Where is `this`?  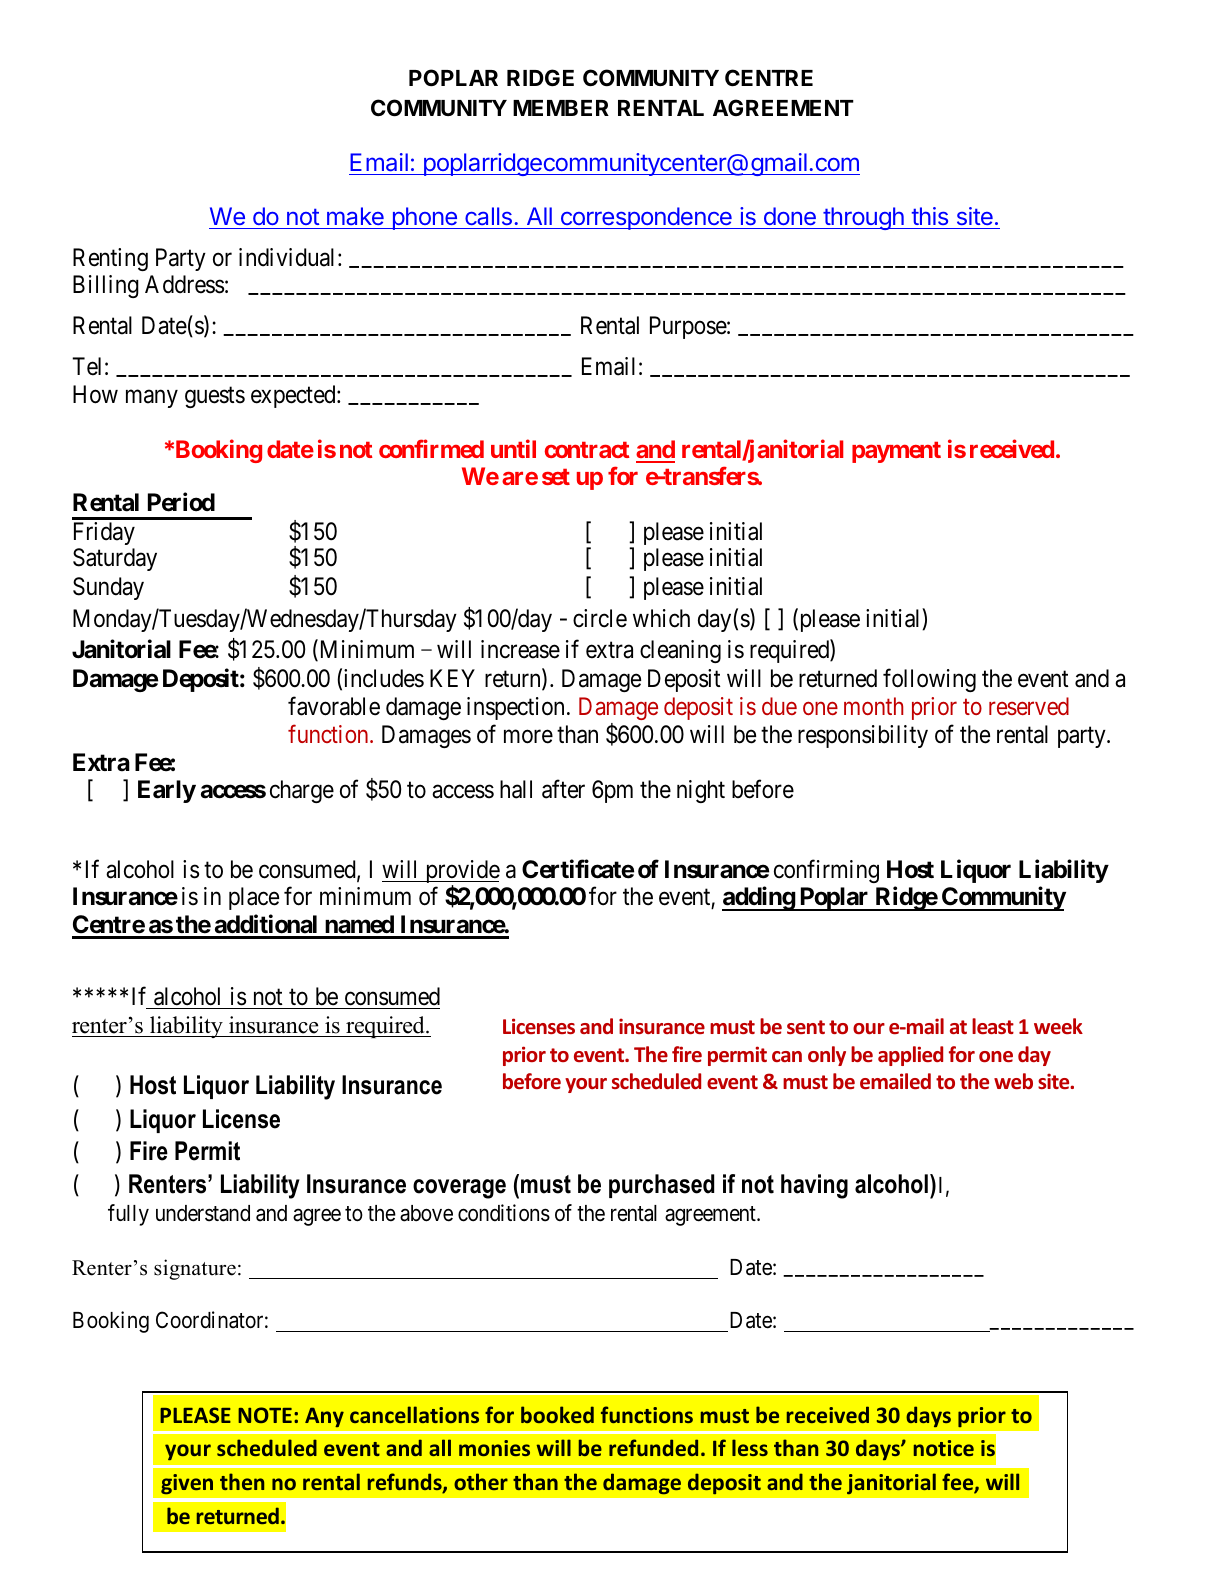 this is located at coordinates (930, 216).
